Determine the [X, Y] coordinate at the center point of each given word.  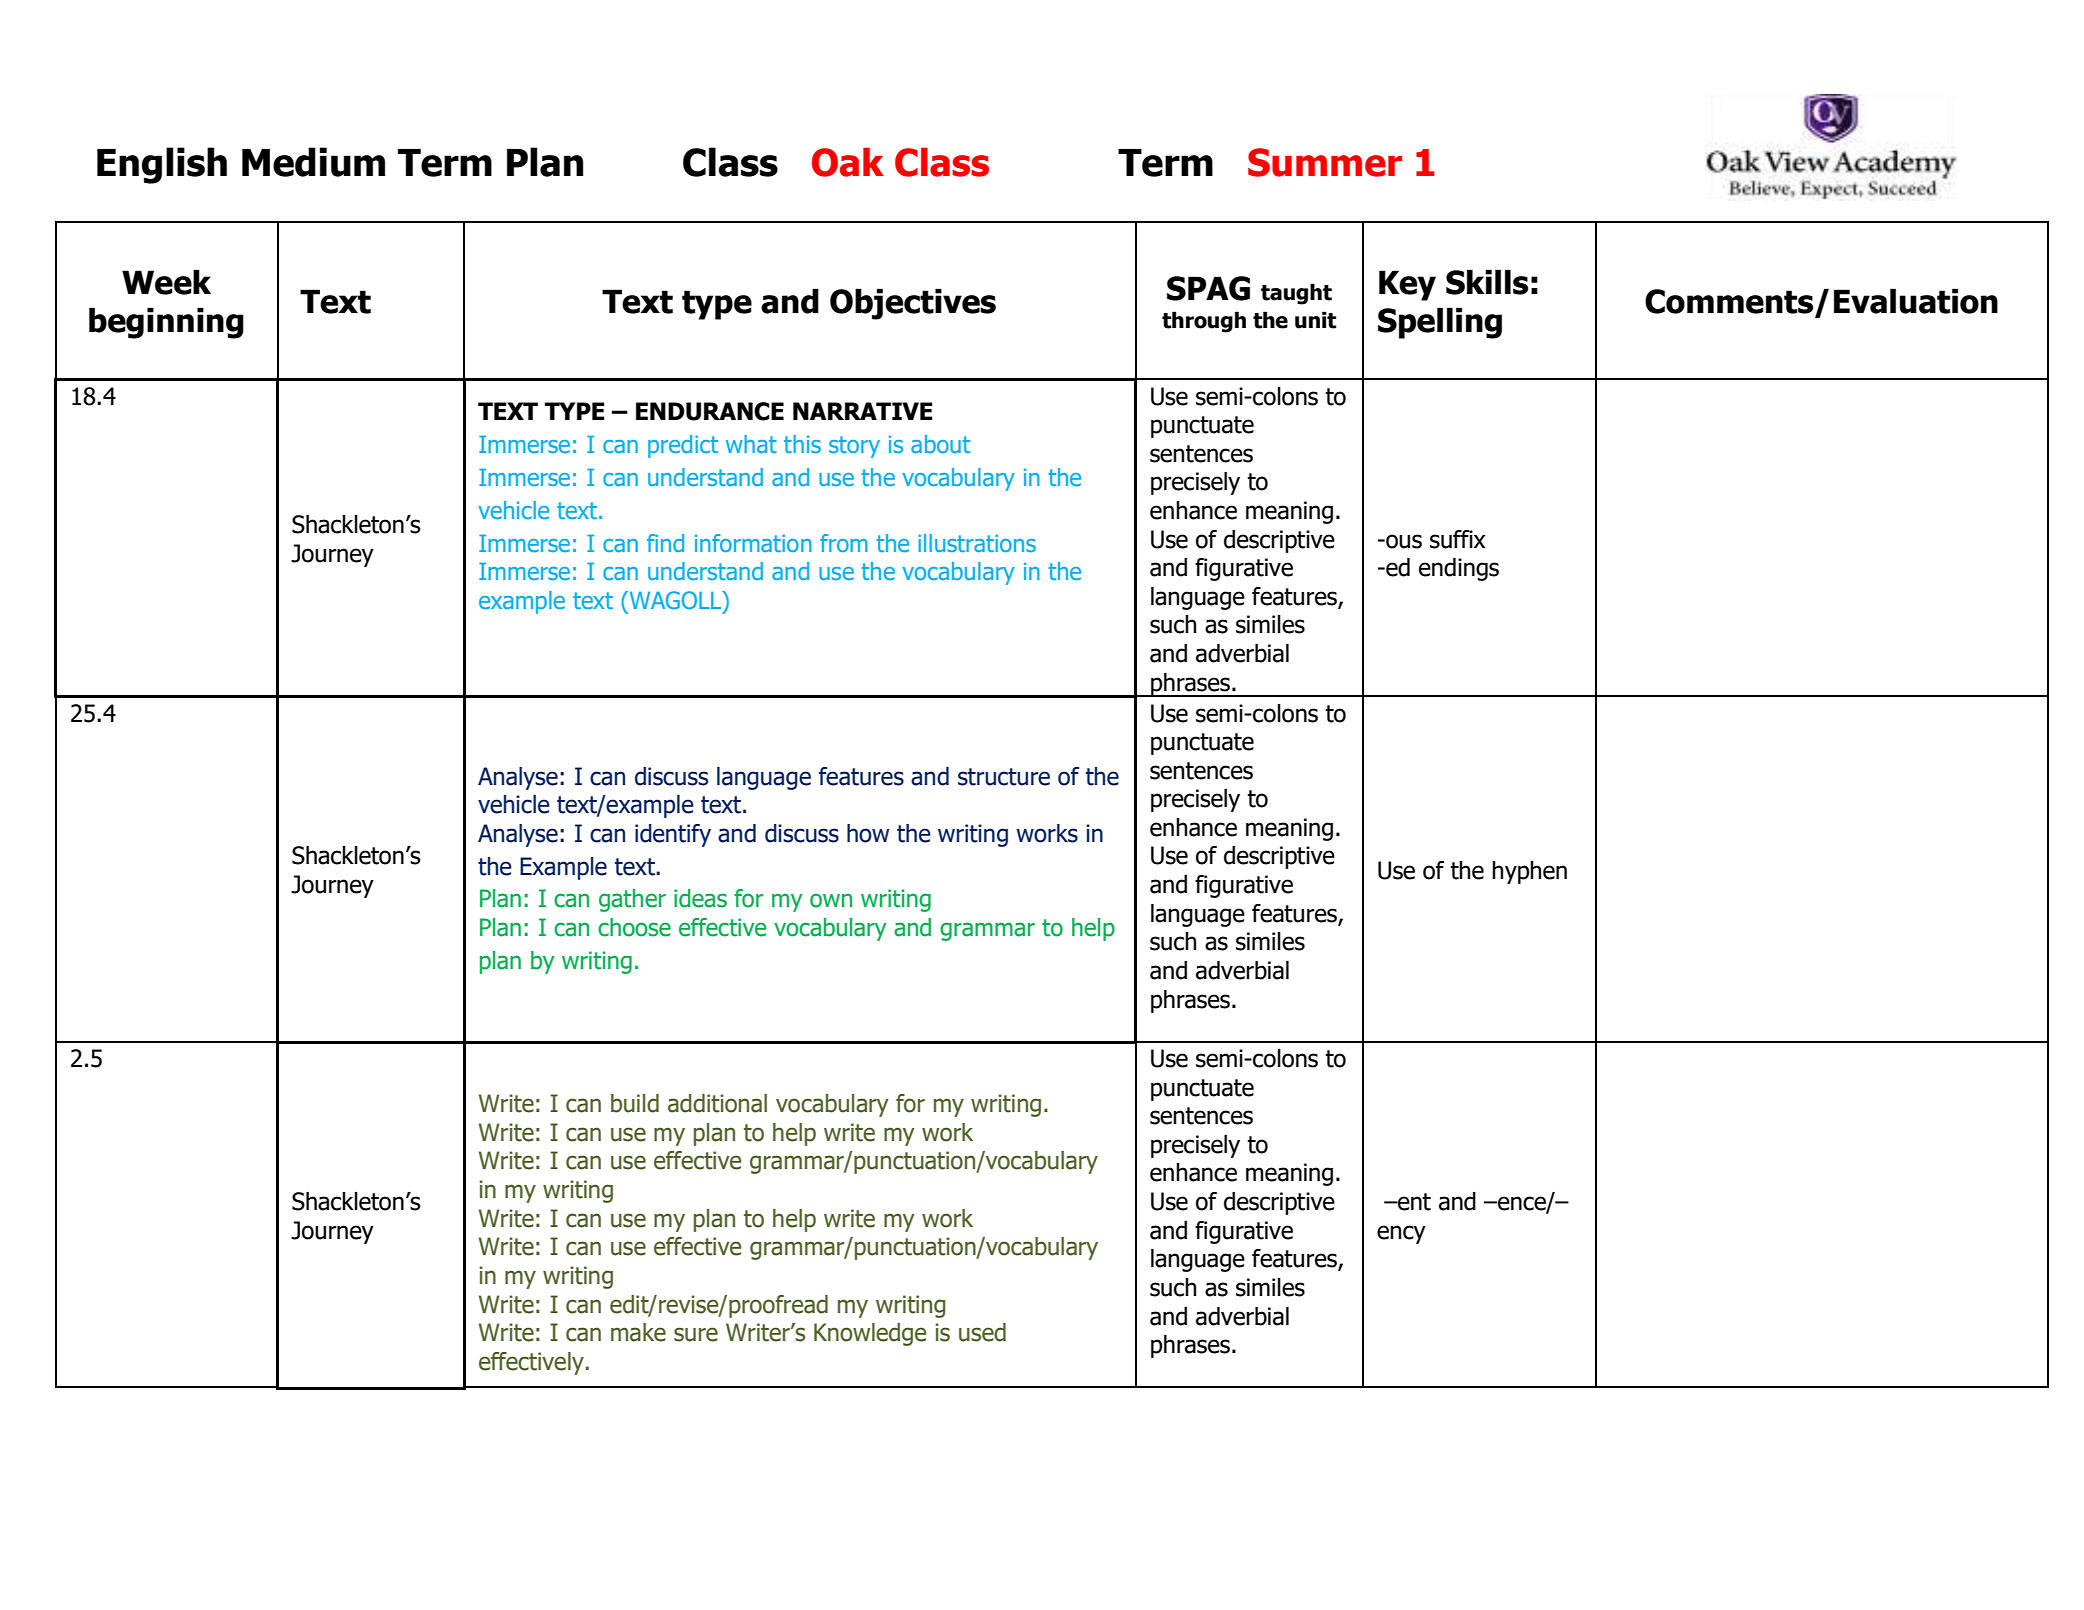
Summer [1325, 162]
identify [673, 835]
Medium [313, 162]
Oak [848, 162]
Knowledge [870, 1334]
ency [1401, 1234]
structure [1004, 777]
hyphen [1529, 872]
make [638, 1332]
